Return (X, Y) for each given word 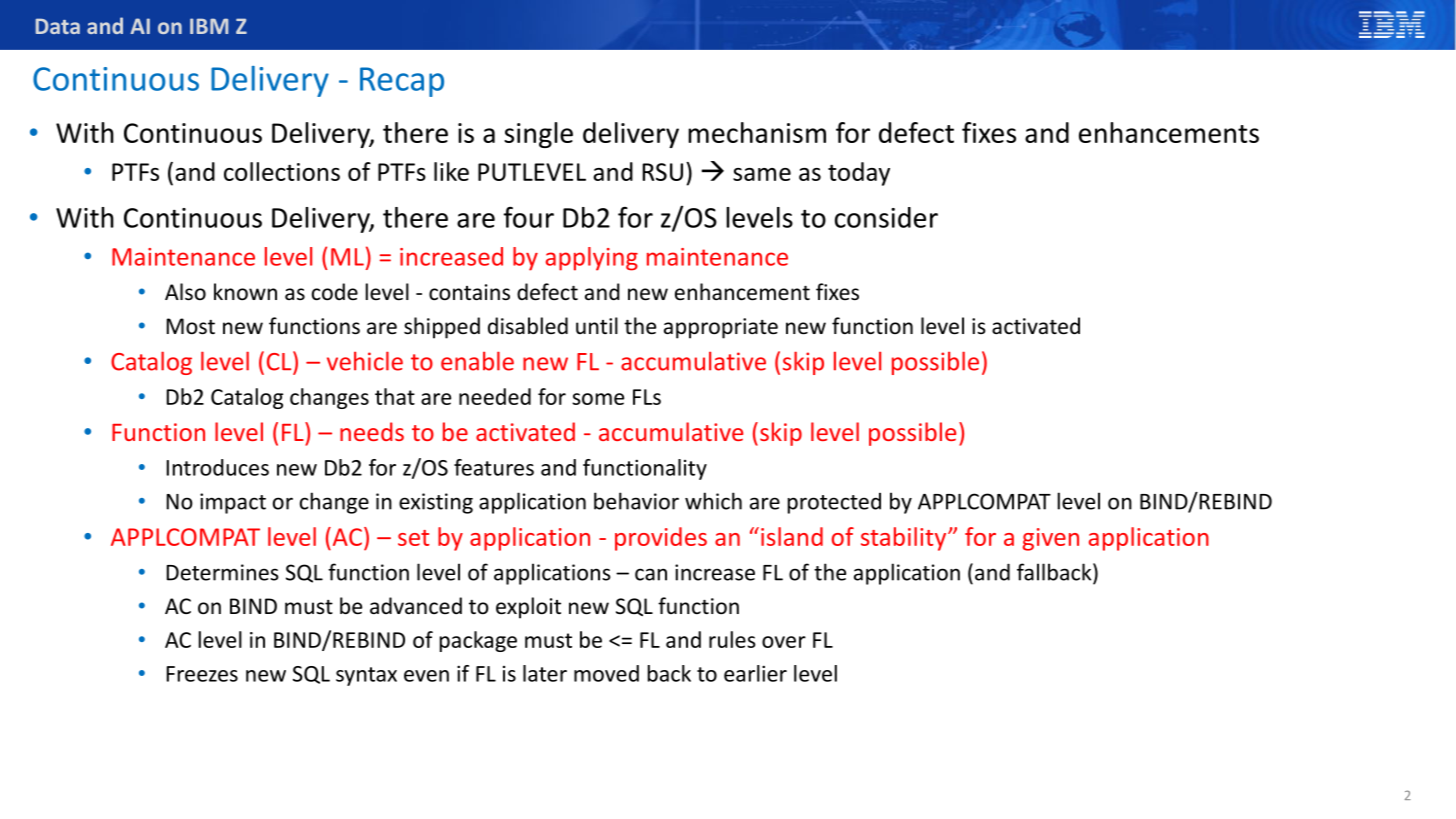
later (545, 673)
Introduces (217, 467)
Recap (402, 82)
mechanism (757, 132)
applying (592, 259)
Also (185, 292)
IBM (209, 26)
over (784, 642)
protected (834, 503)
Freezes (202, 674)
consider (886, 217)
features (494, 467)
